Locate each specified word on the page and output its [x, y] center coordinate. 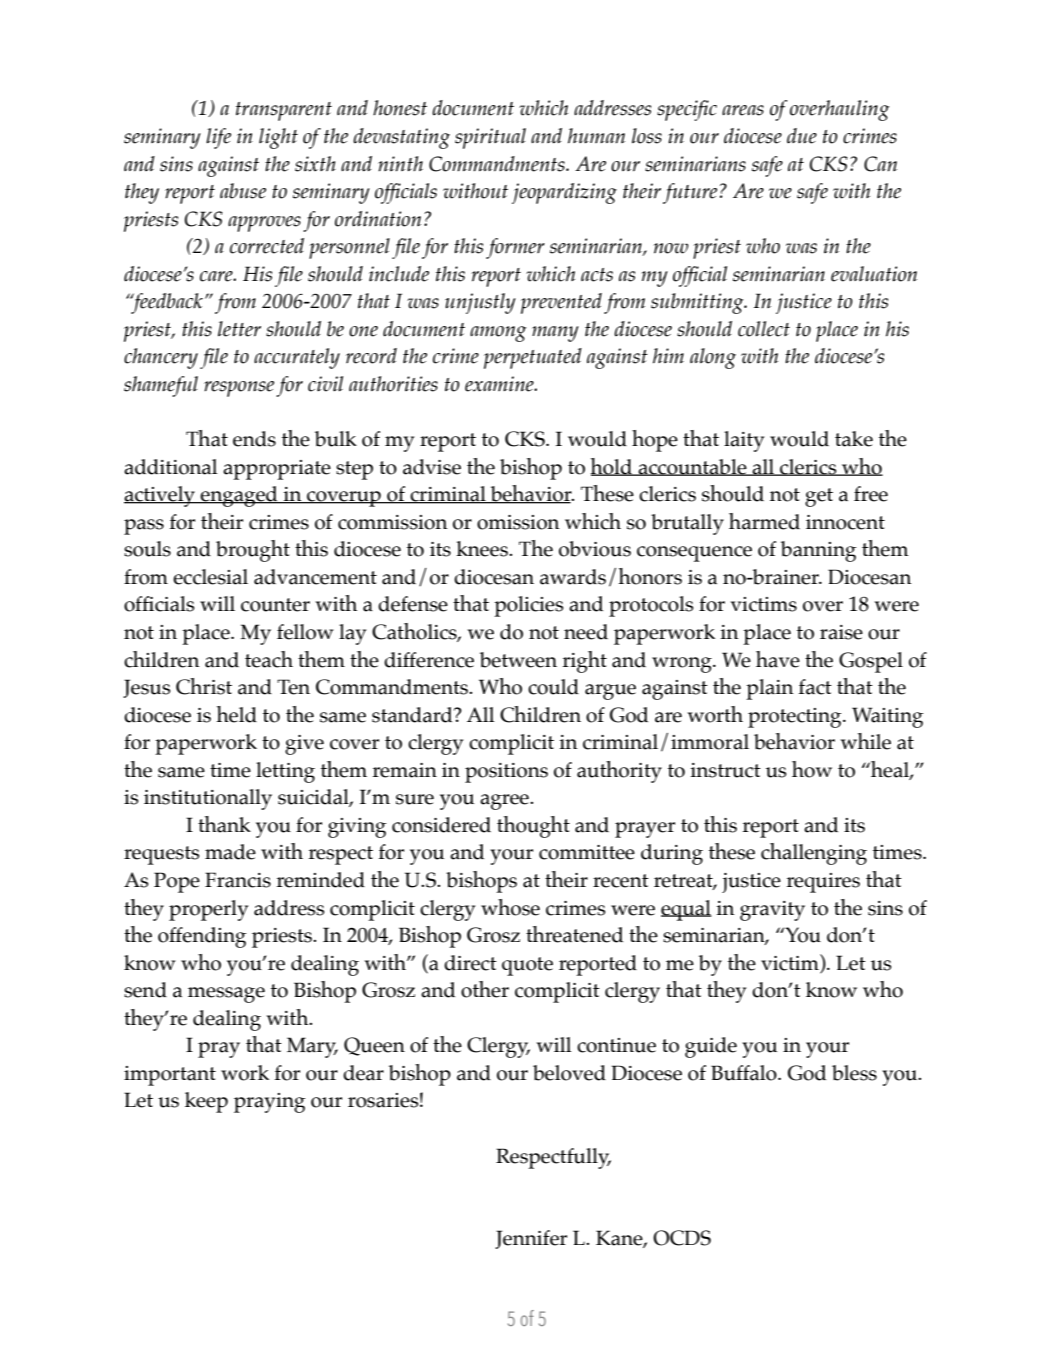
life [218, 138]
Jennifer [531, 1239]
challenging [814, 854]
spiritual [490, 138]
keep [206, 1102]
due [802, 136]
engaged [239, 496]
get [819, 497]
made [230, 852]
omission [518, 522]
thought [533, 827]
